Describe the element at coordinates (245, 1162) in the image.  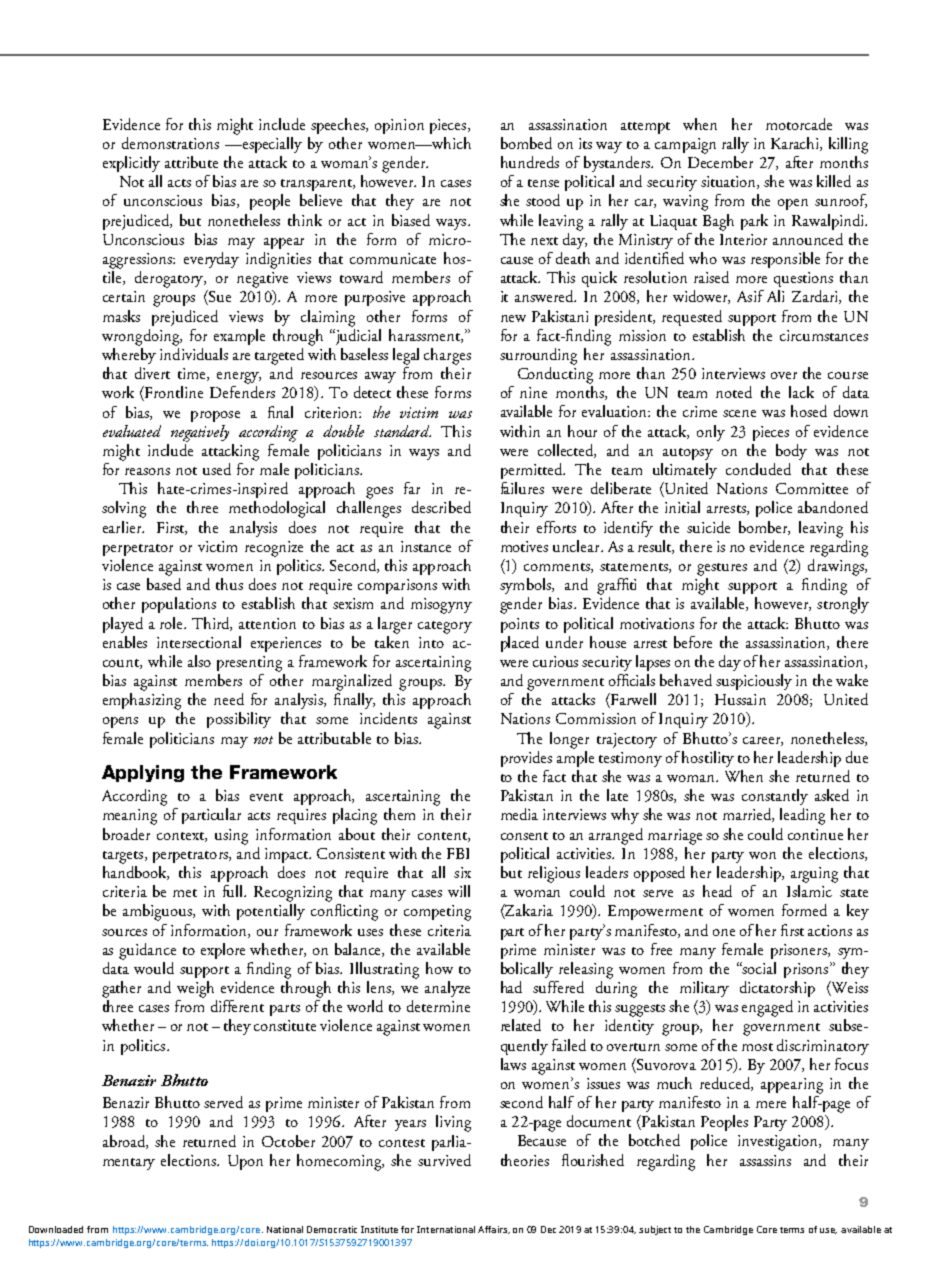
I see `Upon` at that location.
